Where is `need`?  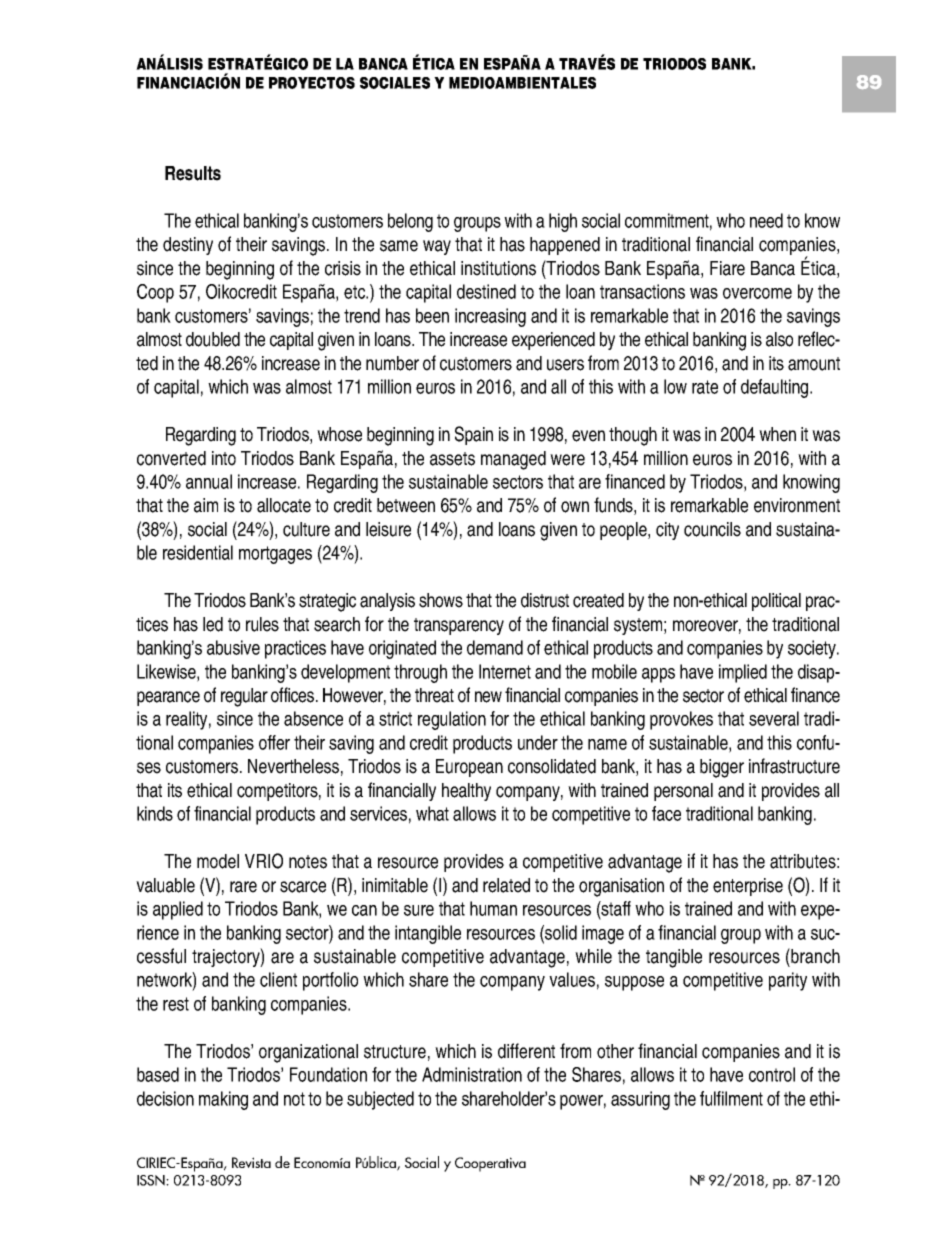 need is located at coordinates (766, 220).
